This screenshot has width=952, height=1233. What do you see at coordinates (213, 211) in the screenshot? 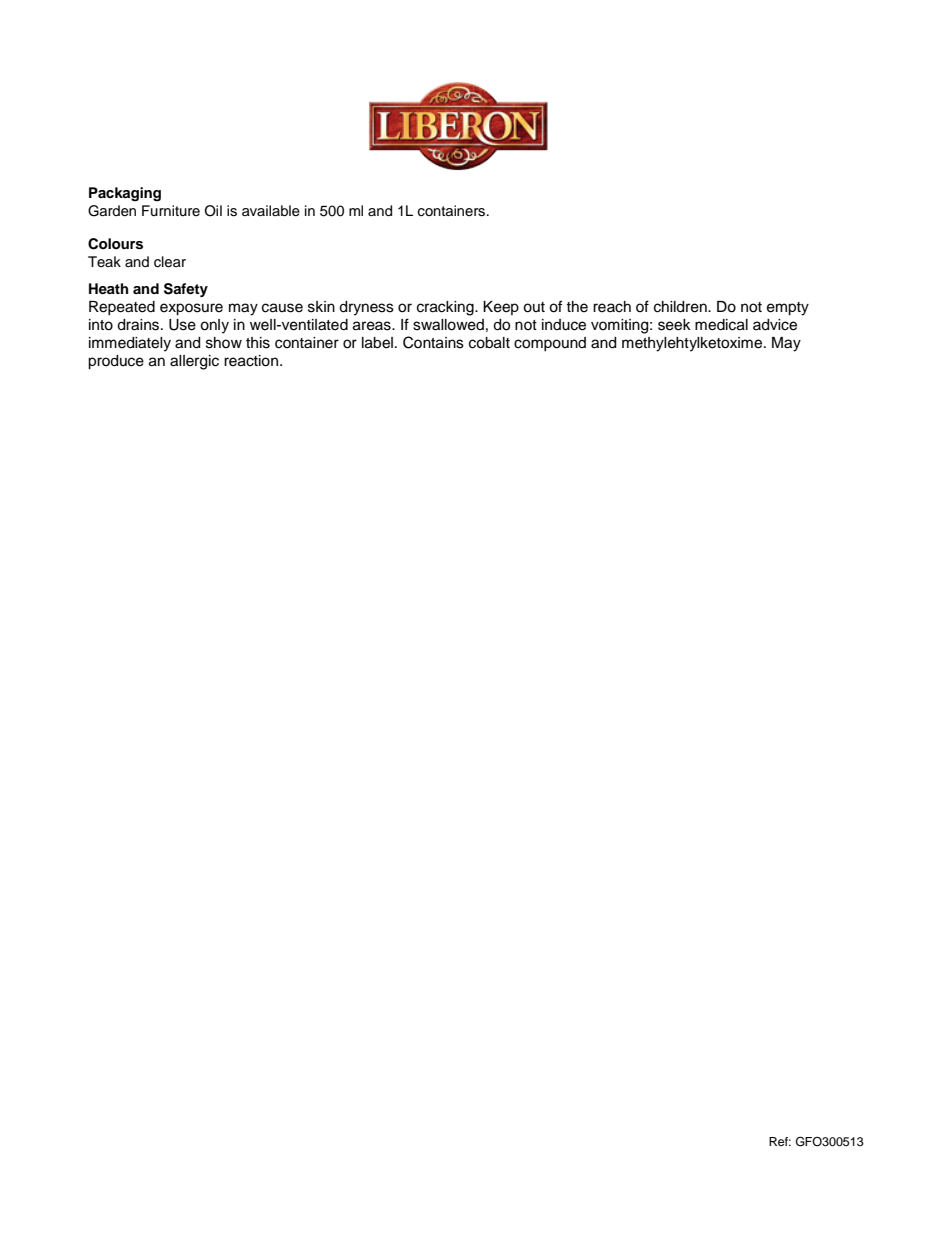
I see `Oil` at bounding box center [213, 211].
